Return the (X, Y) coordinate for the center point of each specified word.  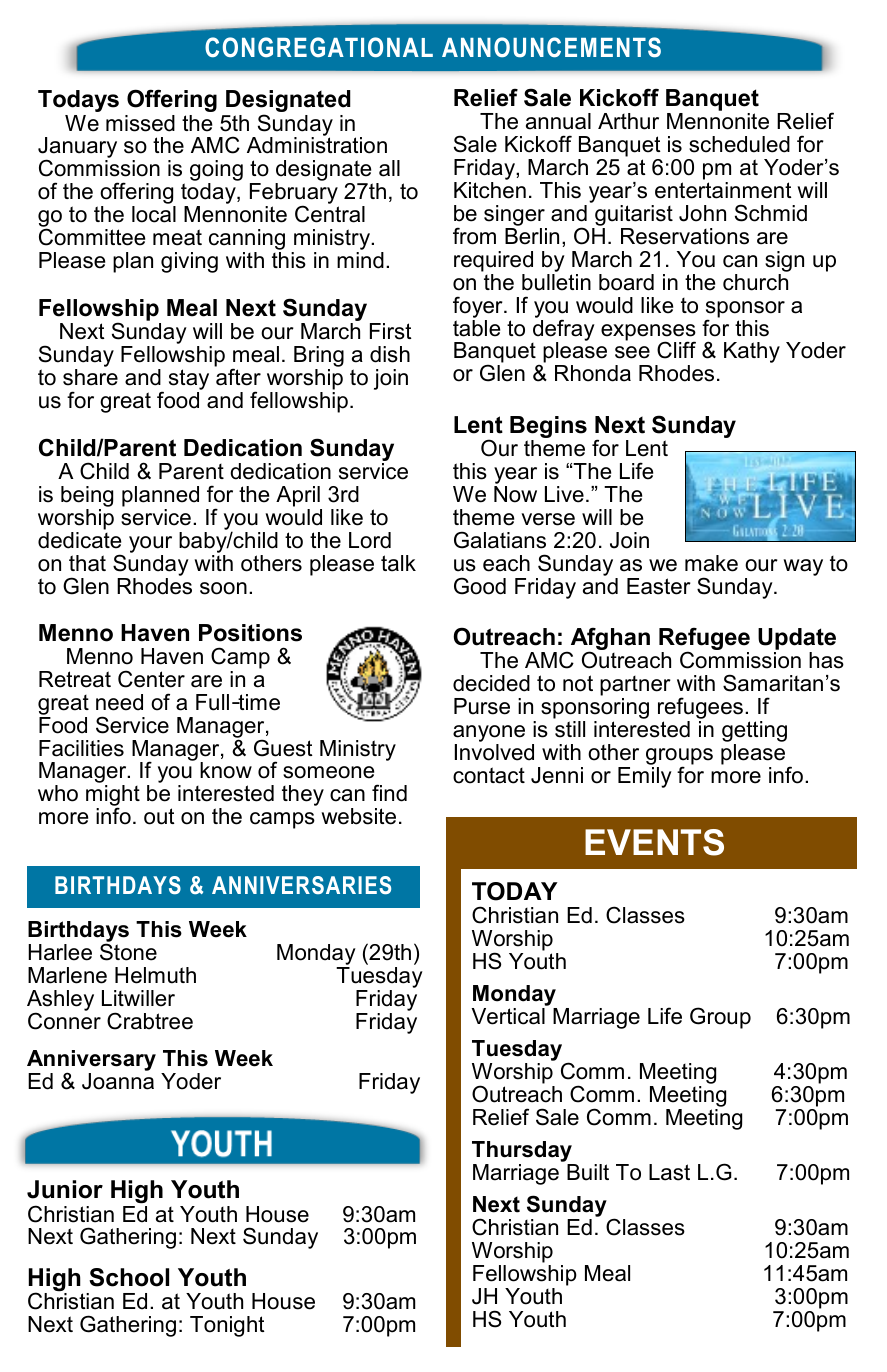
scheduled (739, 144)
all (389, 168)
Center (151, 679)
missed (140, 123)
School (129, 1277)
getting (754, 733)
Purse (482, 706)
